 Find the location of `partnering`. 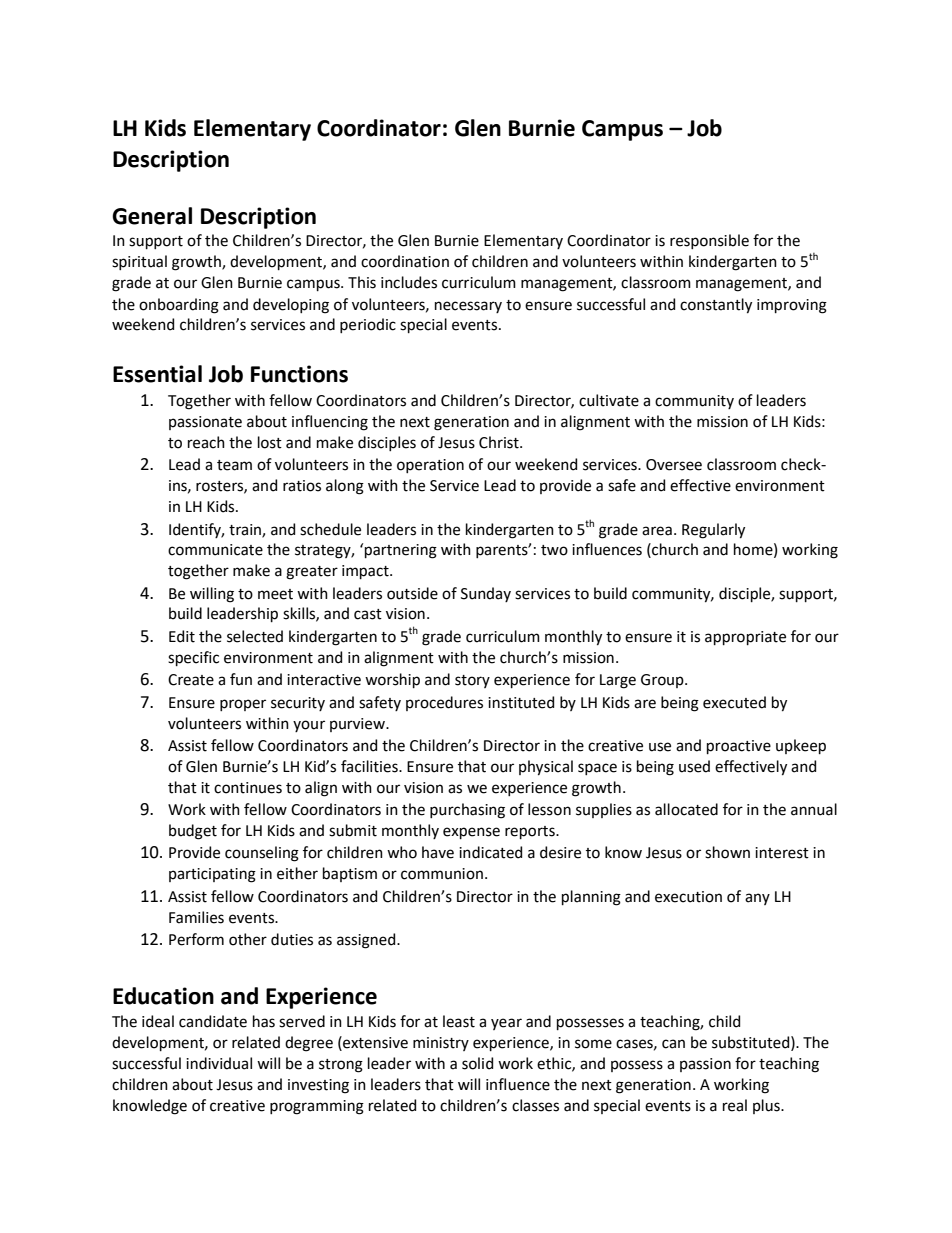

partnering is located at coordinates (401, 551).
